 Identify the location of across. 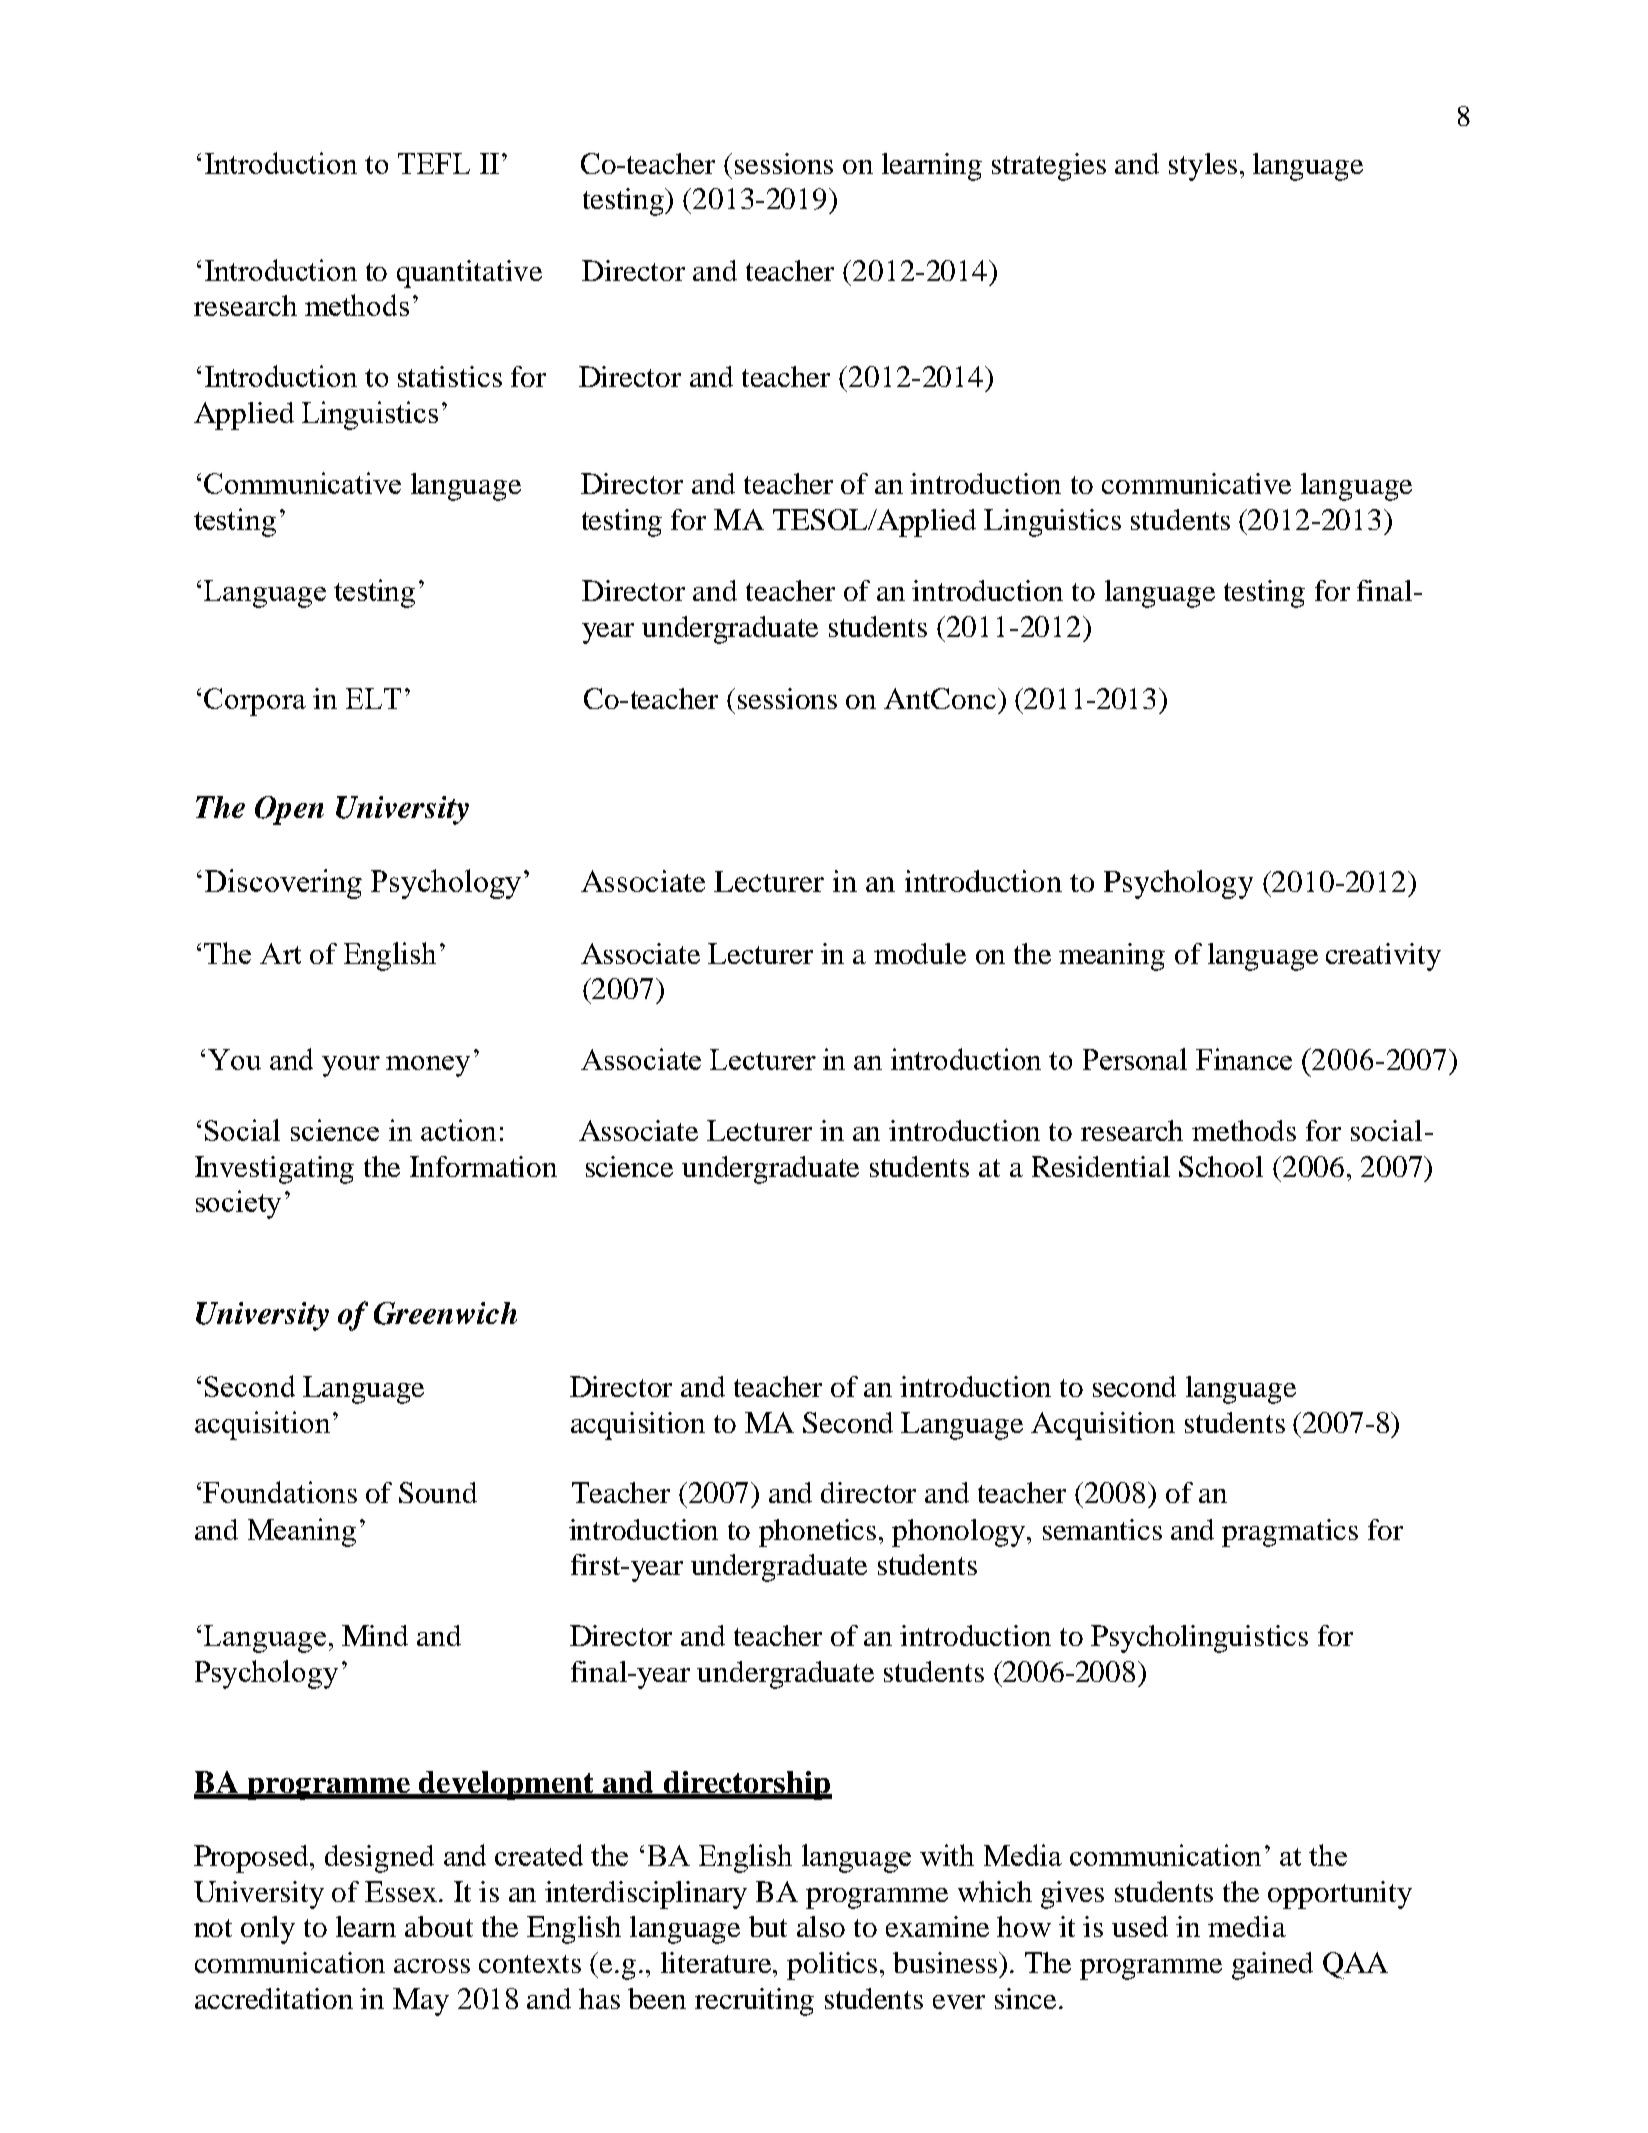
(432, 1966).
